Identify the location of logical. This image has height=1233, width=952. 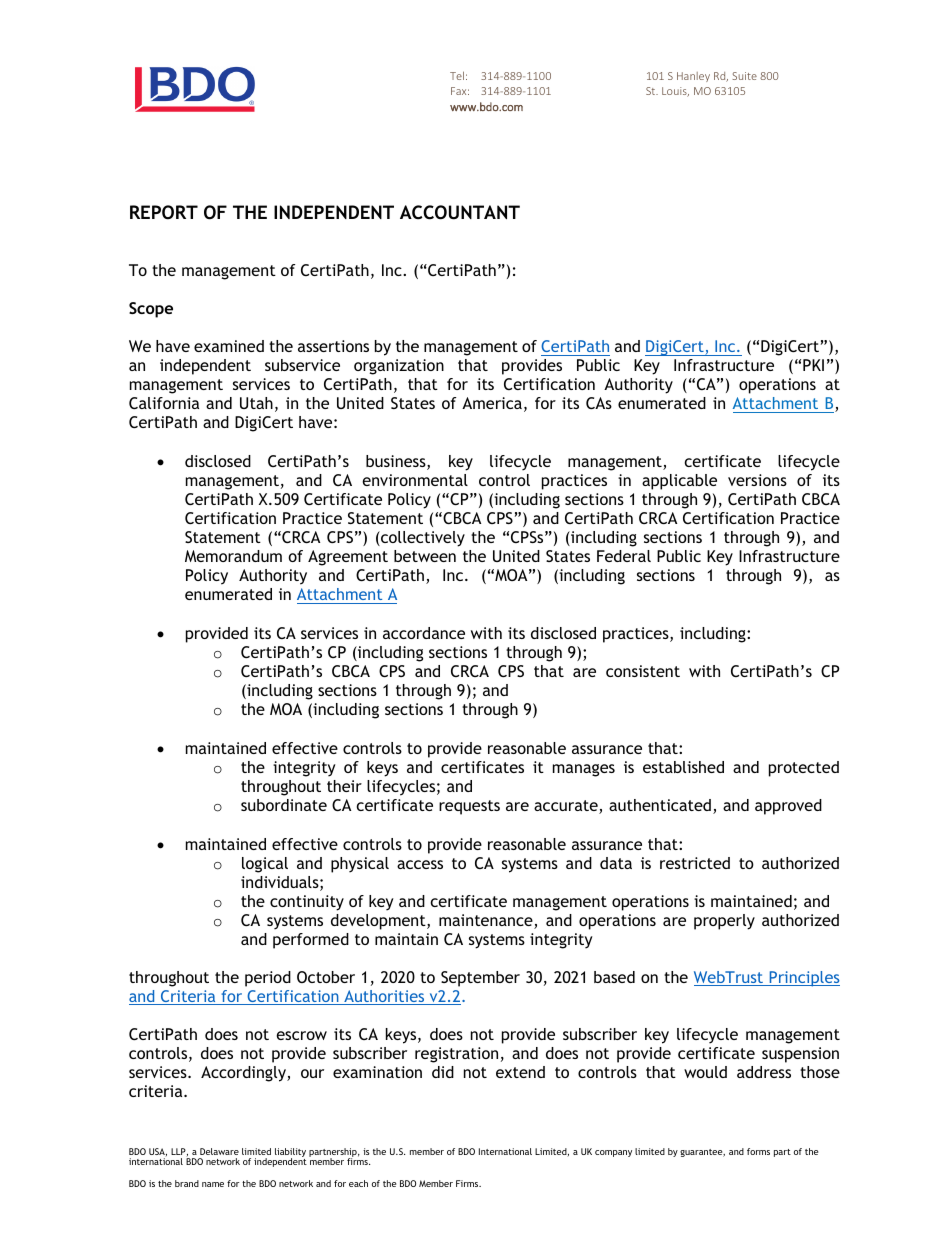
(265, 865).
